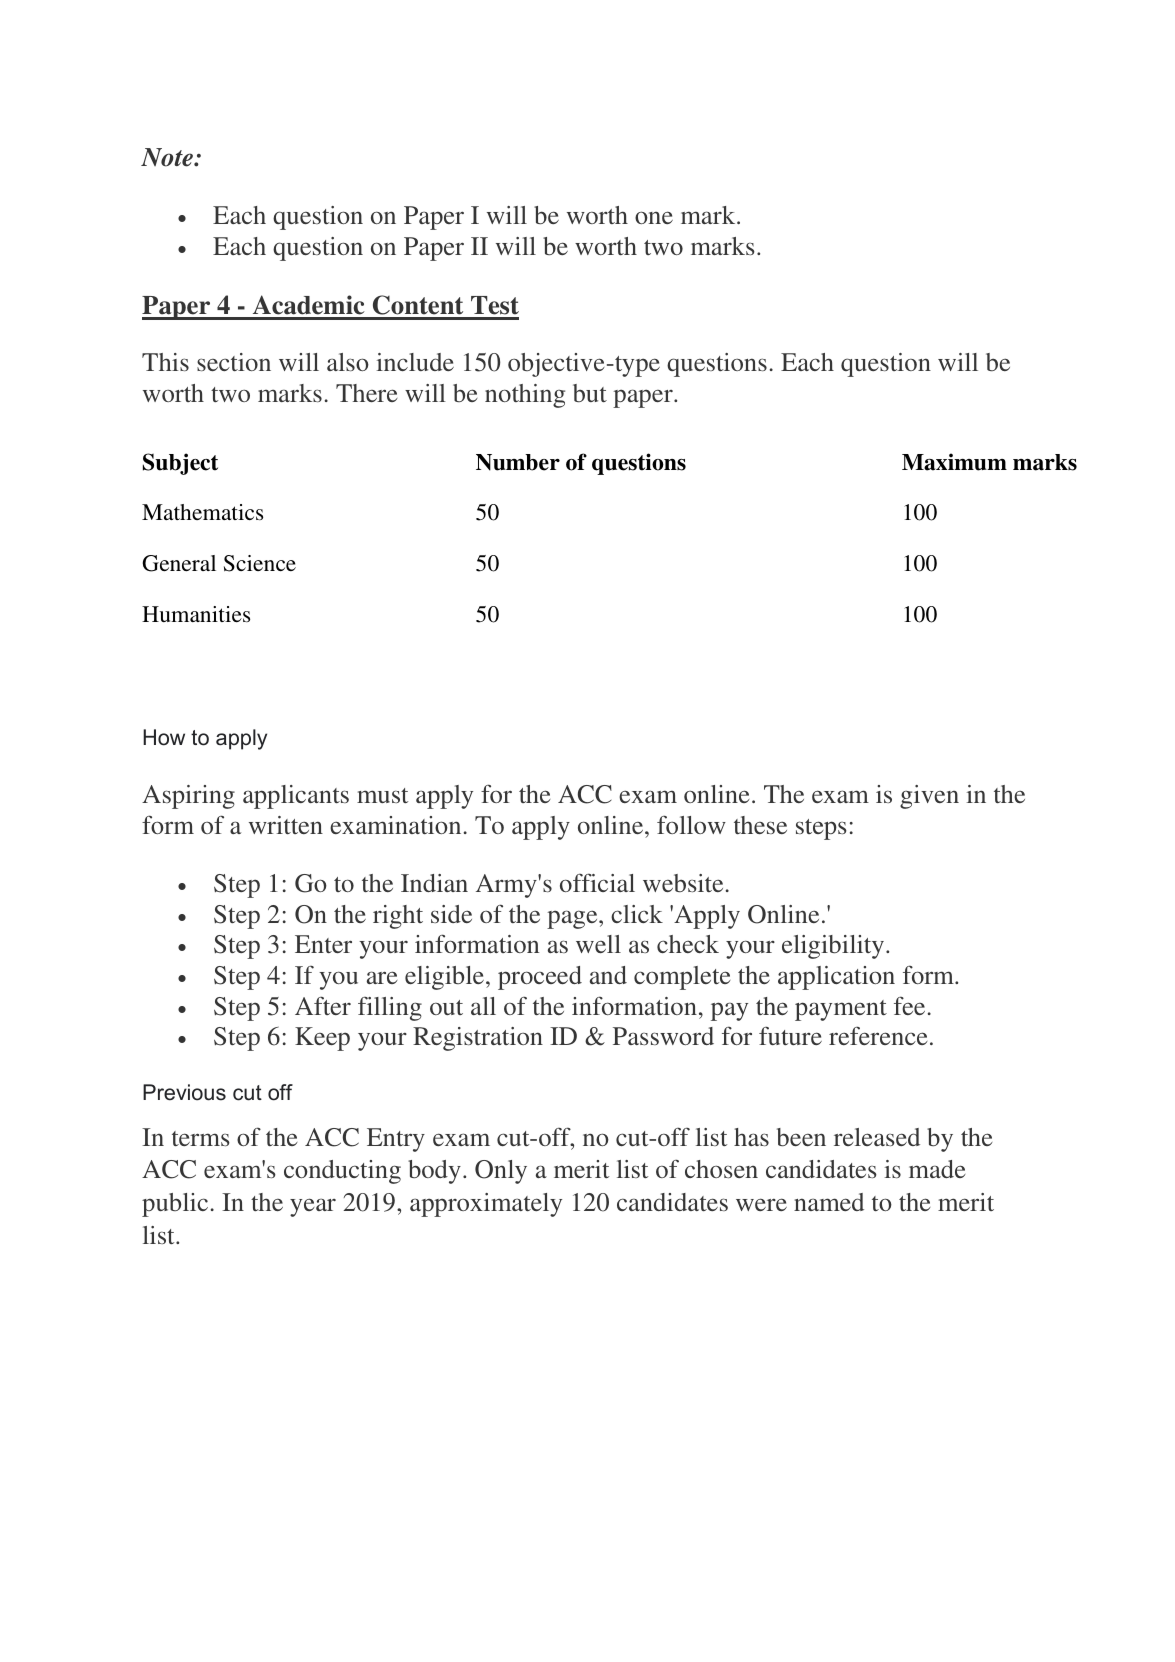 The height and width of the page is (1662, 1175). Describe the element at coordinates (518, 462) in the page. I see `Number` at that location.
